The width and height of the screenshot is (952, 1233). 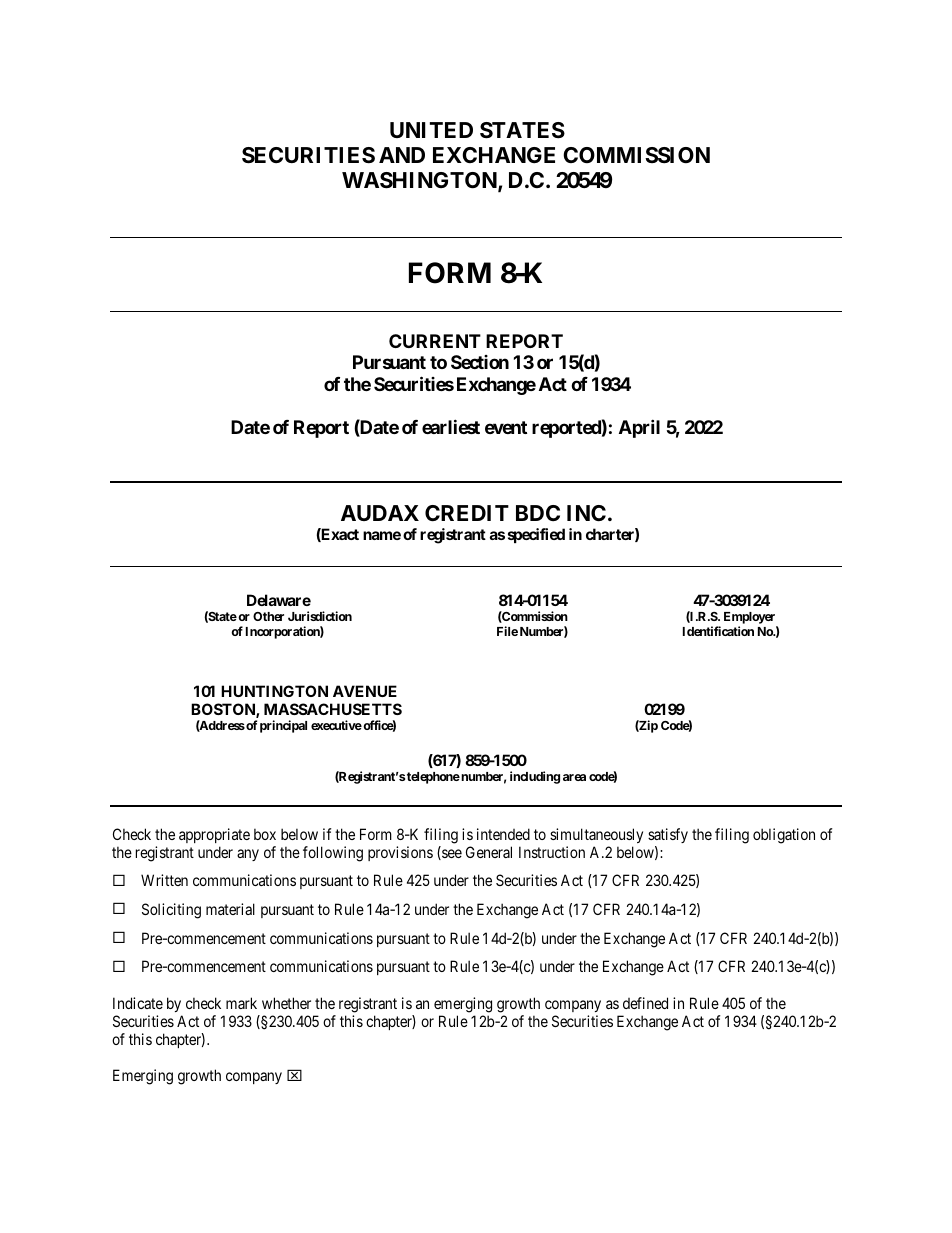 What do you see at coordinates (467, 513) in the screenshot?
I see `CREDIT` at bounding box center [467, 513].
